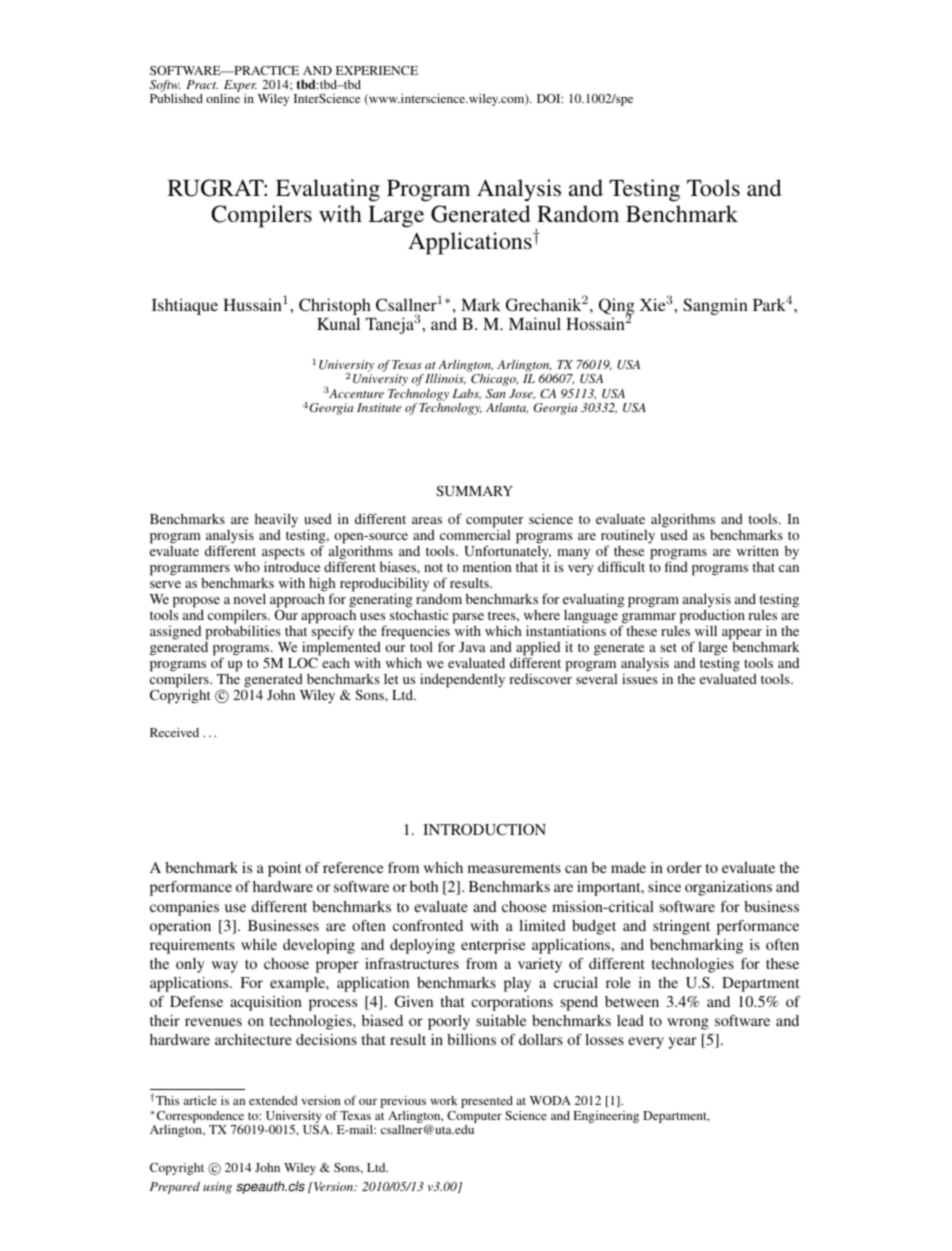 This screenshot has width=952, height=1251. I want to click on Engineering, so click(606, 1117).
